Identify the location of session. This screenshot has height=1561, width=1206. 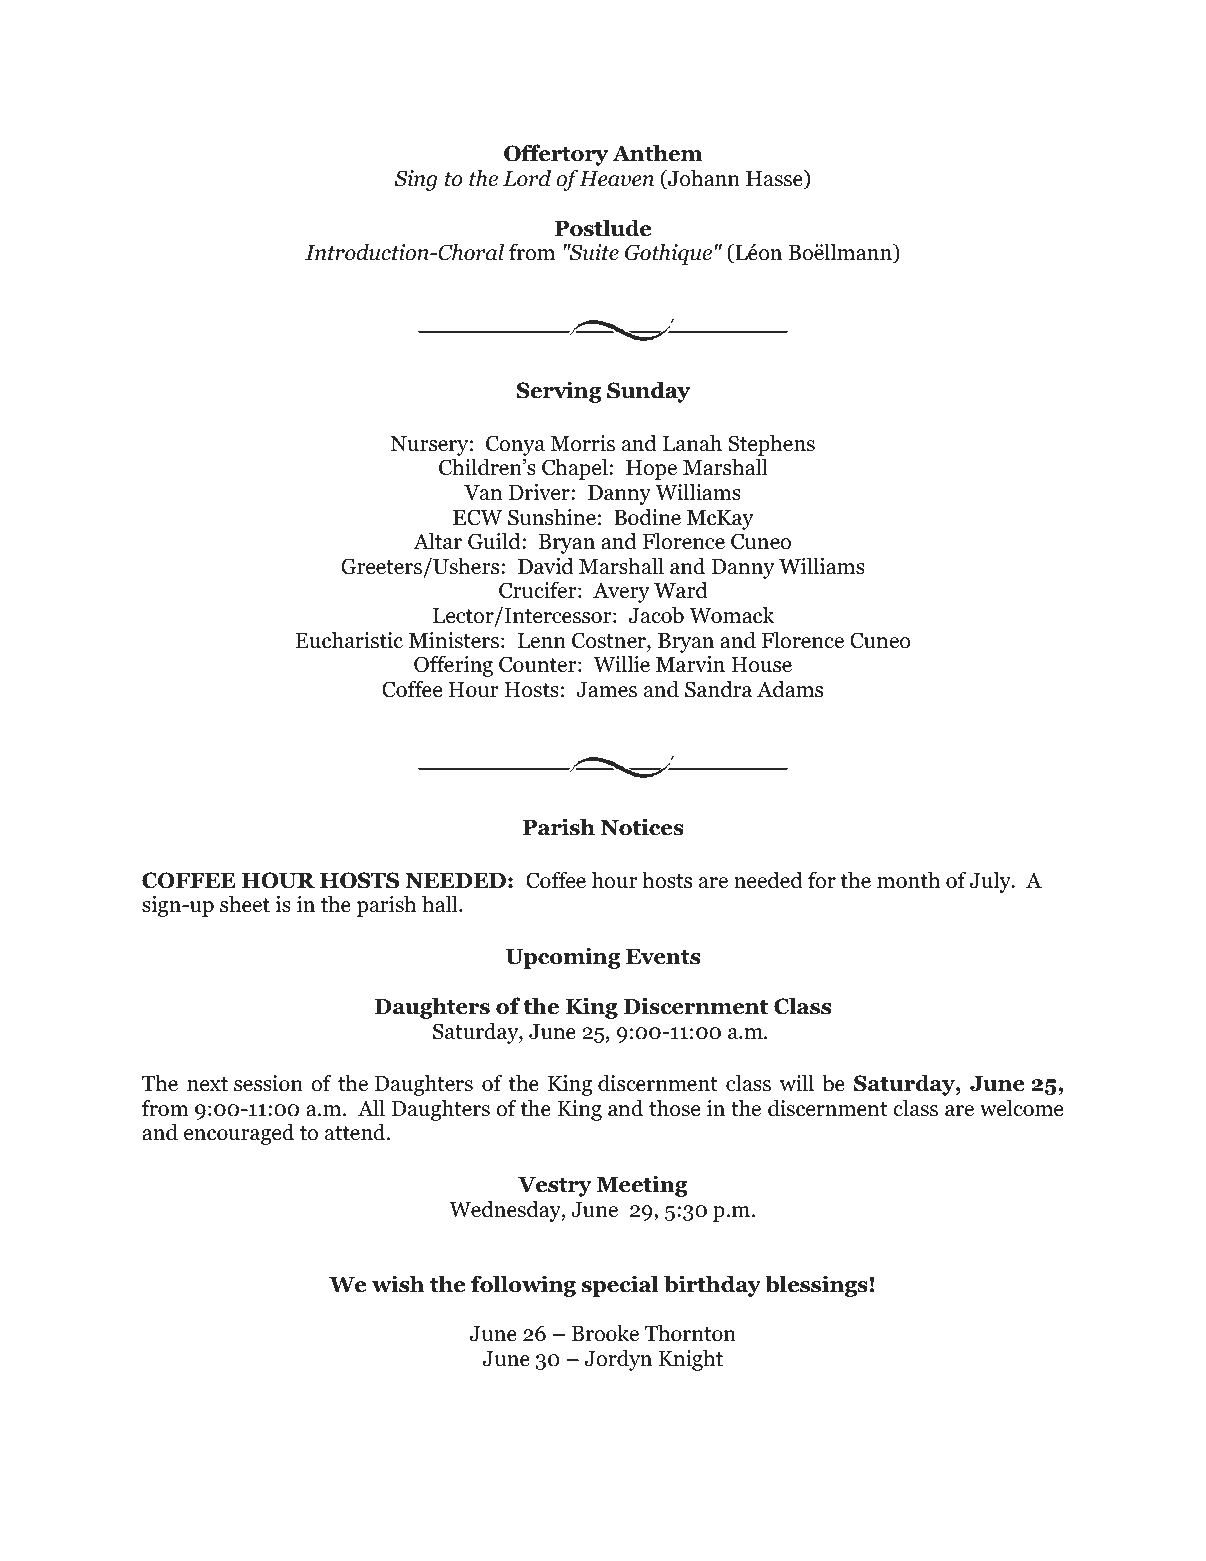
(268, 1083).
